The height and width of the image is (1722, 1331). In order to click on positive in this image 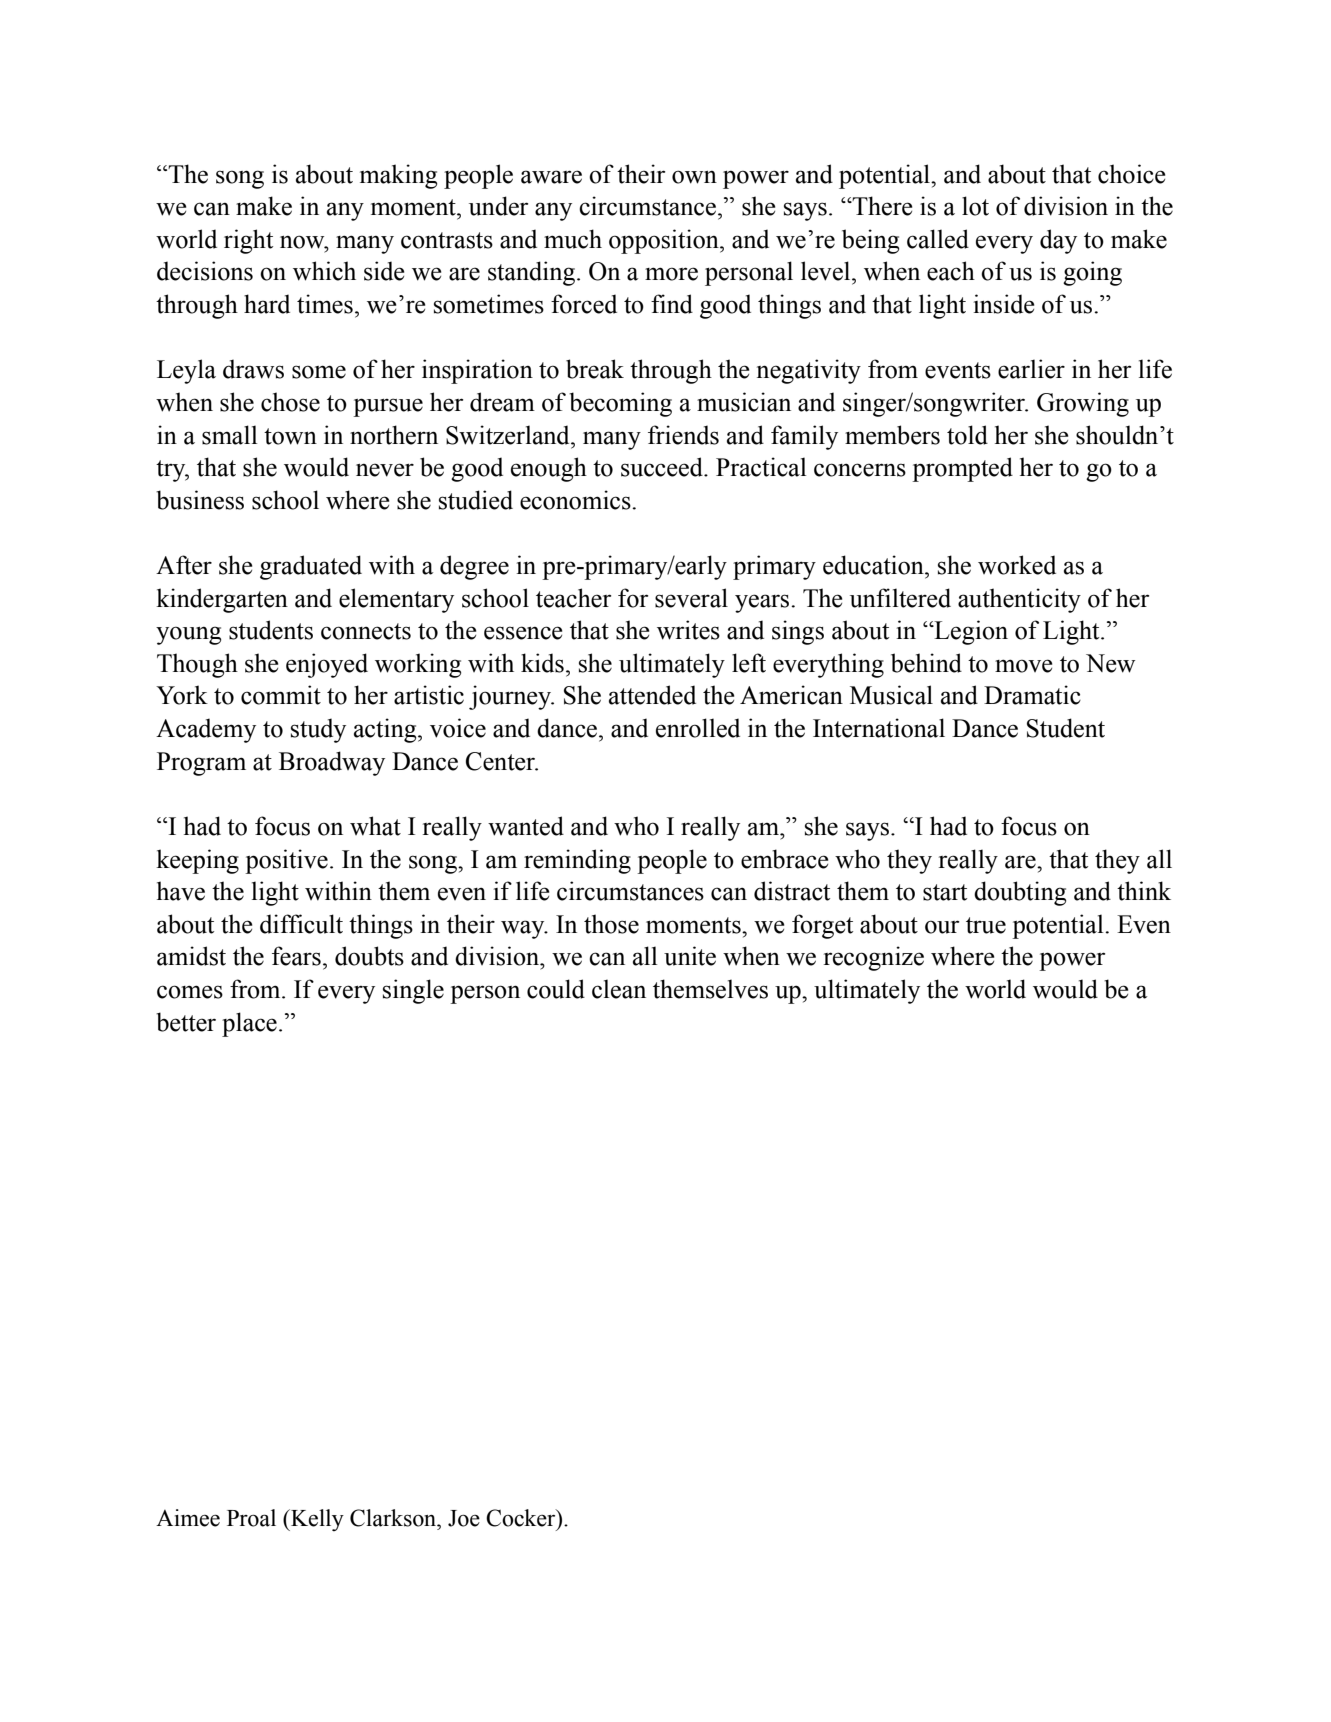, I will do `click(286, 861)`.
